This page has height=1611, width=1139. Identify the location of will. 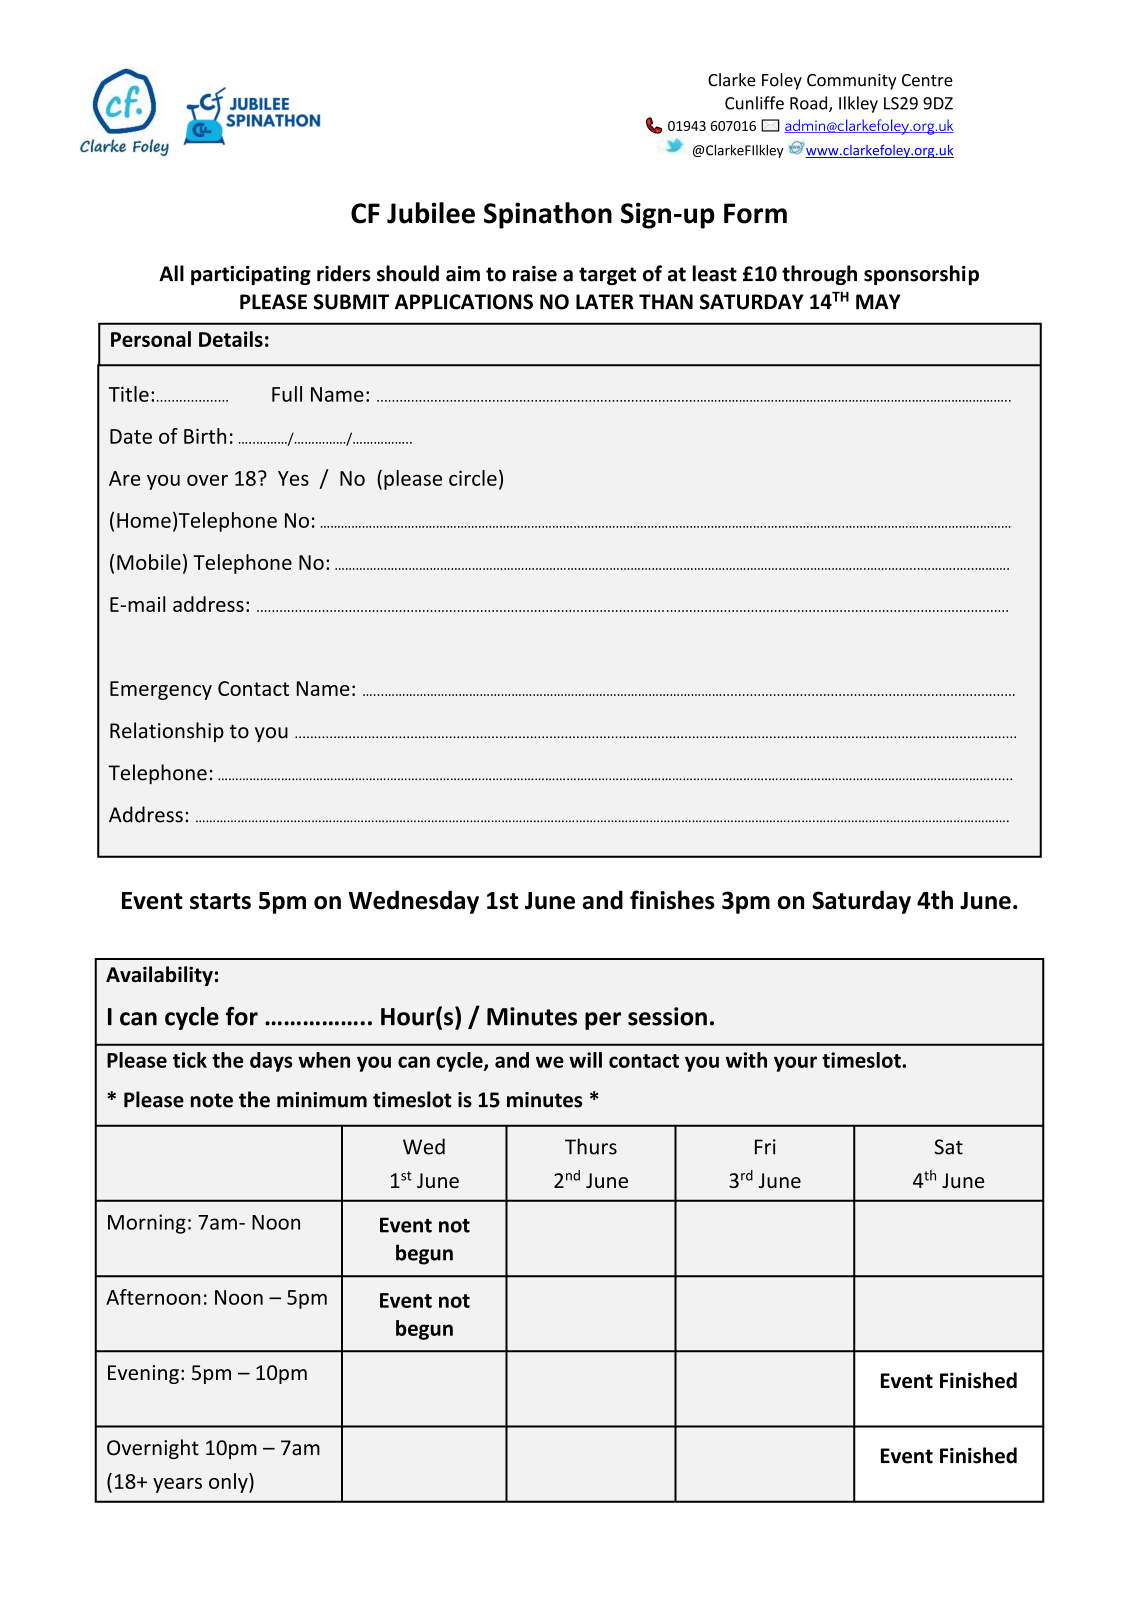
(585, 1060).
